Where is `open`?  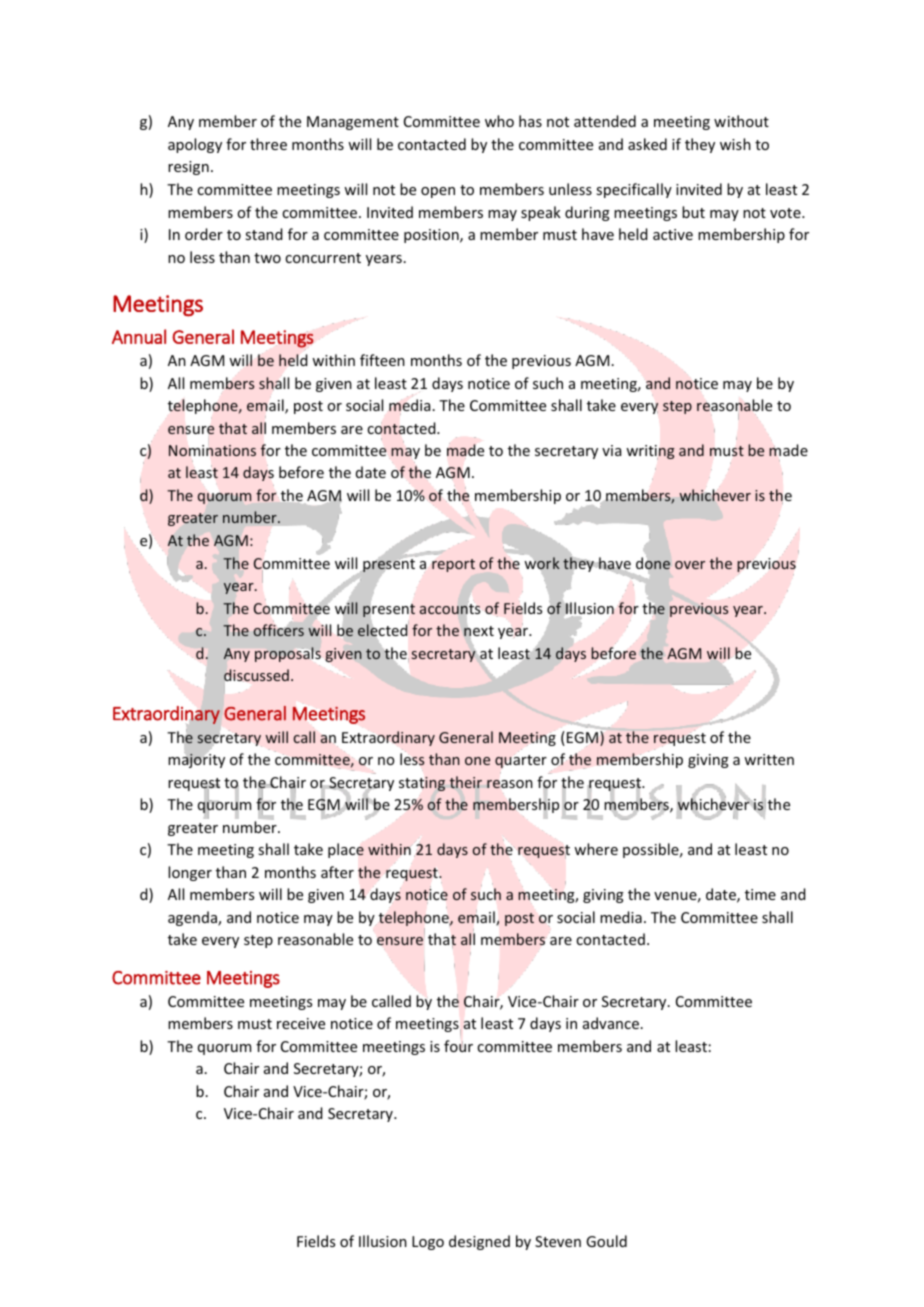 open is located at coordinates (438, 192).
